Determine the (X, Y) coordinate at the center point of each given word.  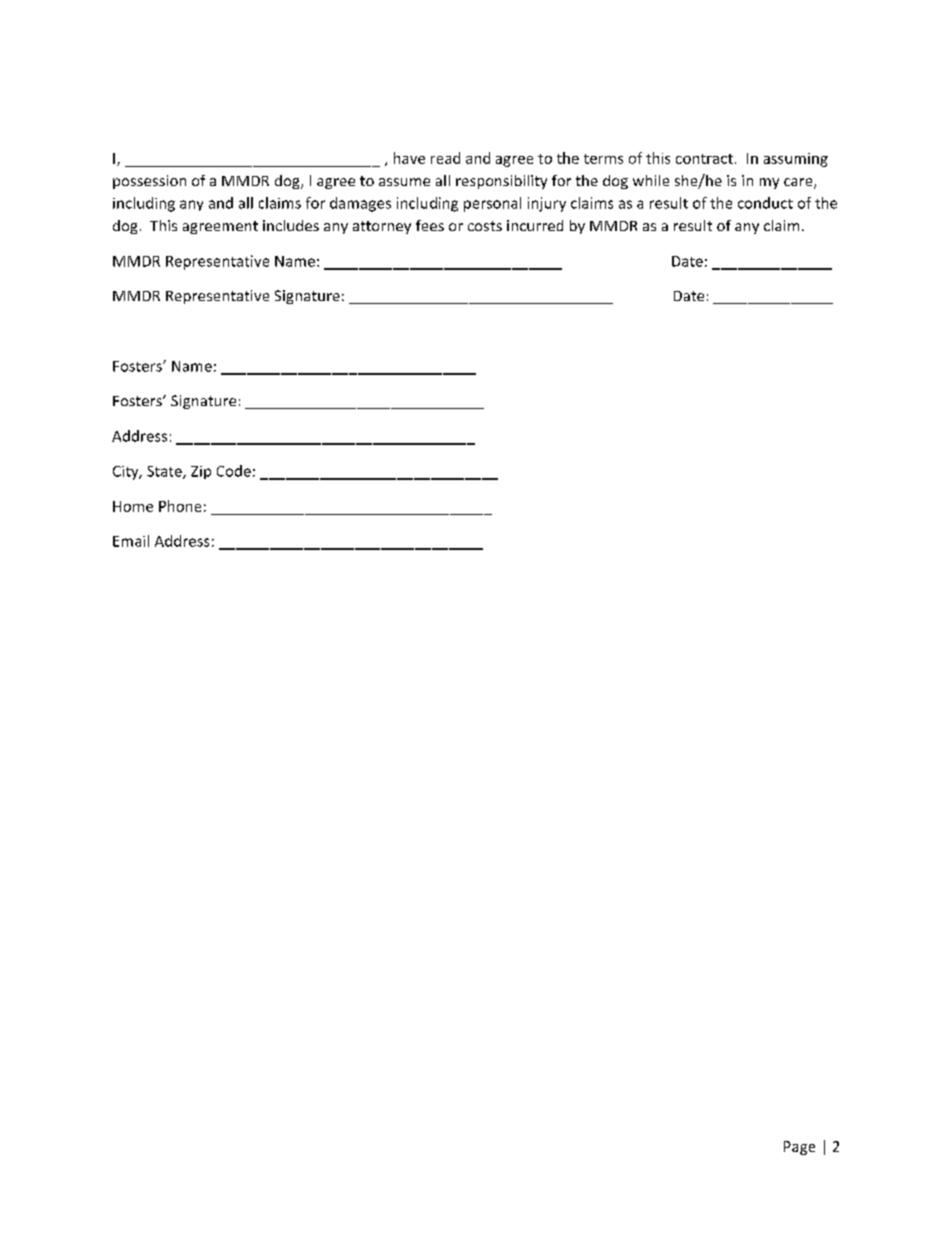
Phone (180, 506)
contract (704, 159)
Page (799, 1148)
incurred (535, 225)
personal (492, 204)
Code (234, 471)
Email (131, 541)
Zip (201, 472)
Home (133, 506)
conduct (765, 203)
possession (149, 182)
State (165, 472)
